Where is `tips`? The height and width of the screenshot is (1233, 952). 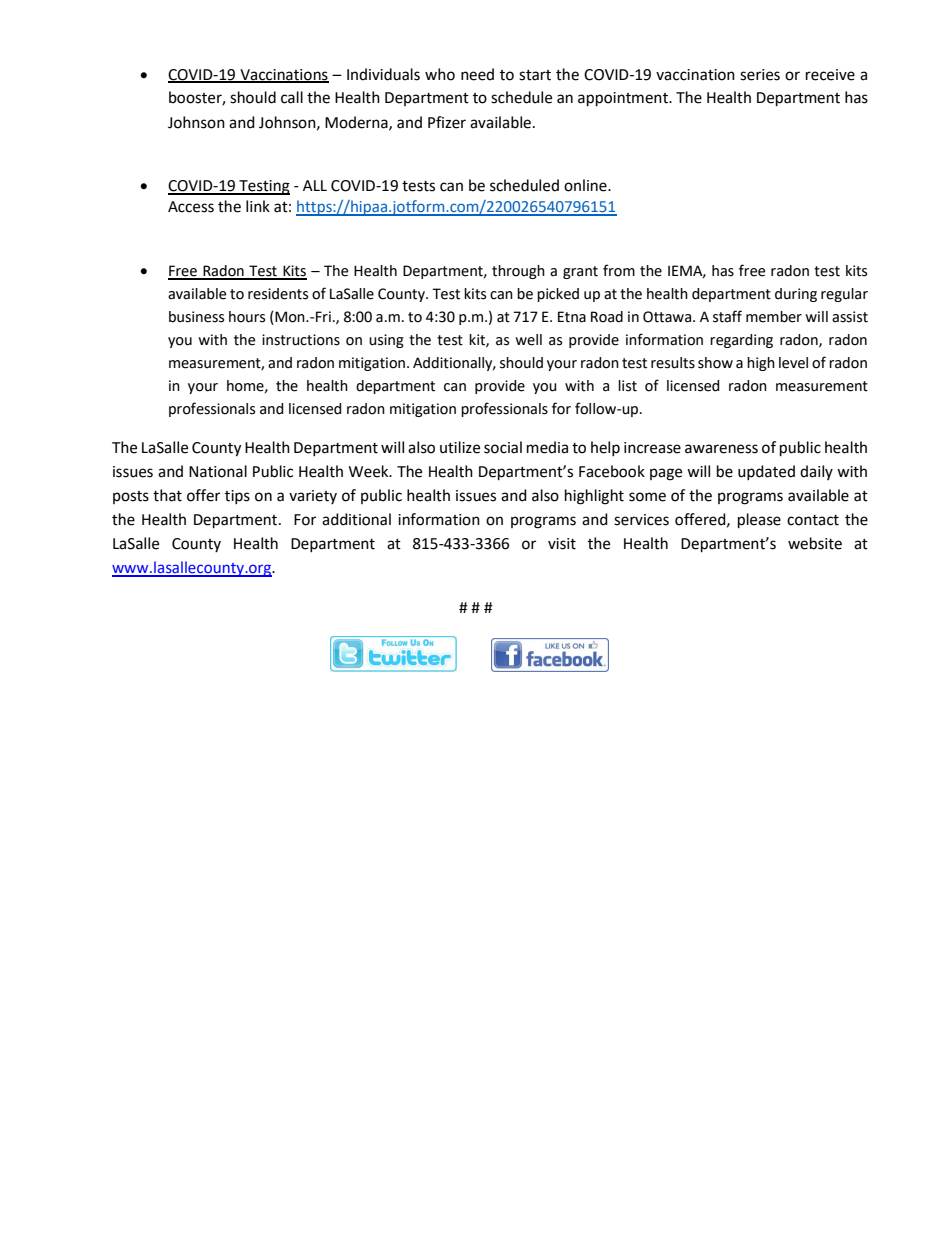
tips is located at coordinates (237, 497).
